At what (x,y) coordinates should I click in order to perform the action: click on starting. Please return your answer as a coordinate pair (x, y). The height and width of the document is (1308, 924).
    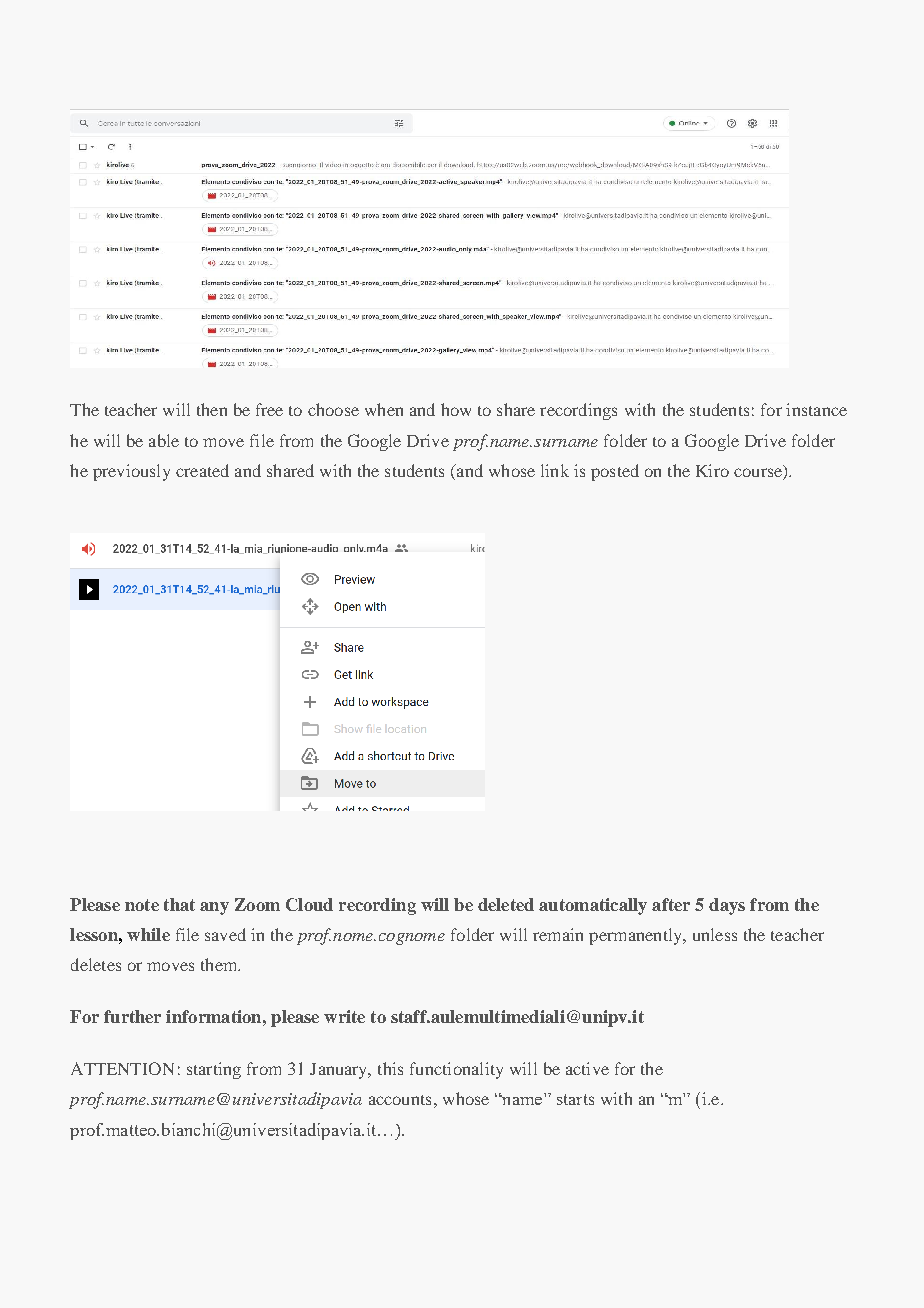
    Looking at the image, I should click on (214, 1070).
